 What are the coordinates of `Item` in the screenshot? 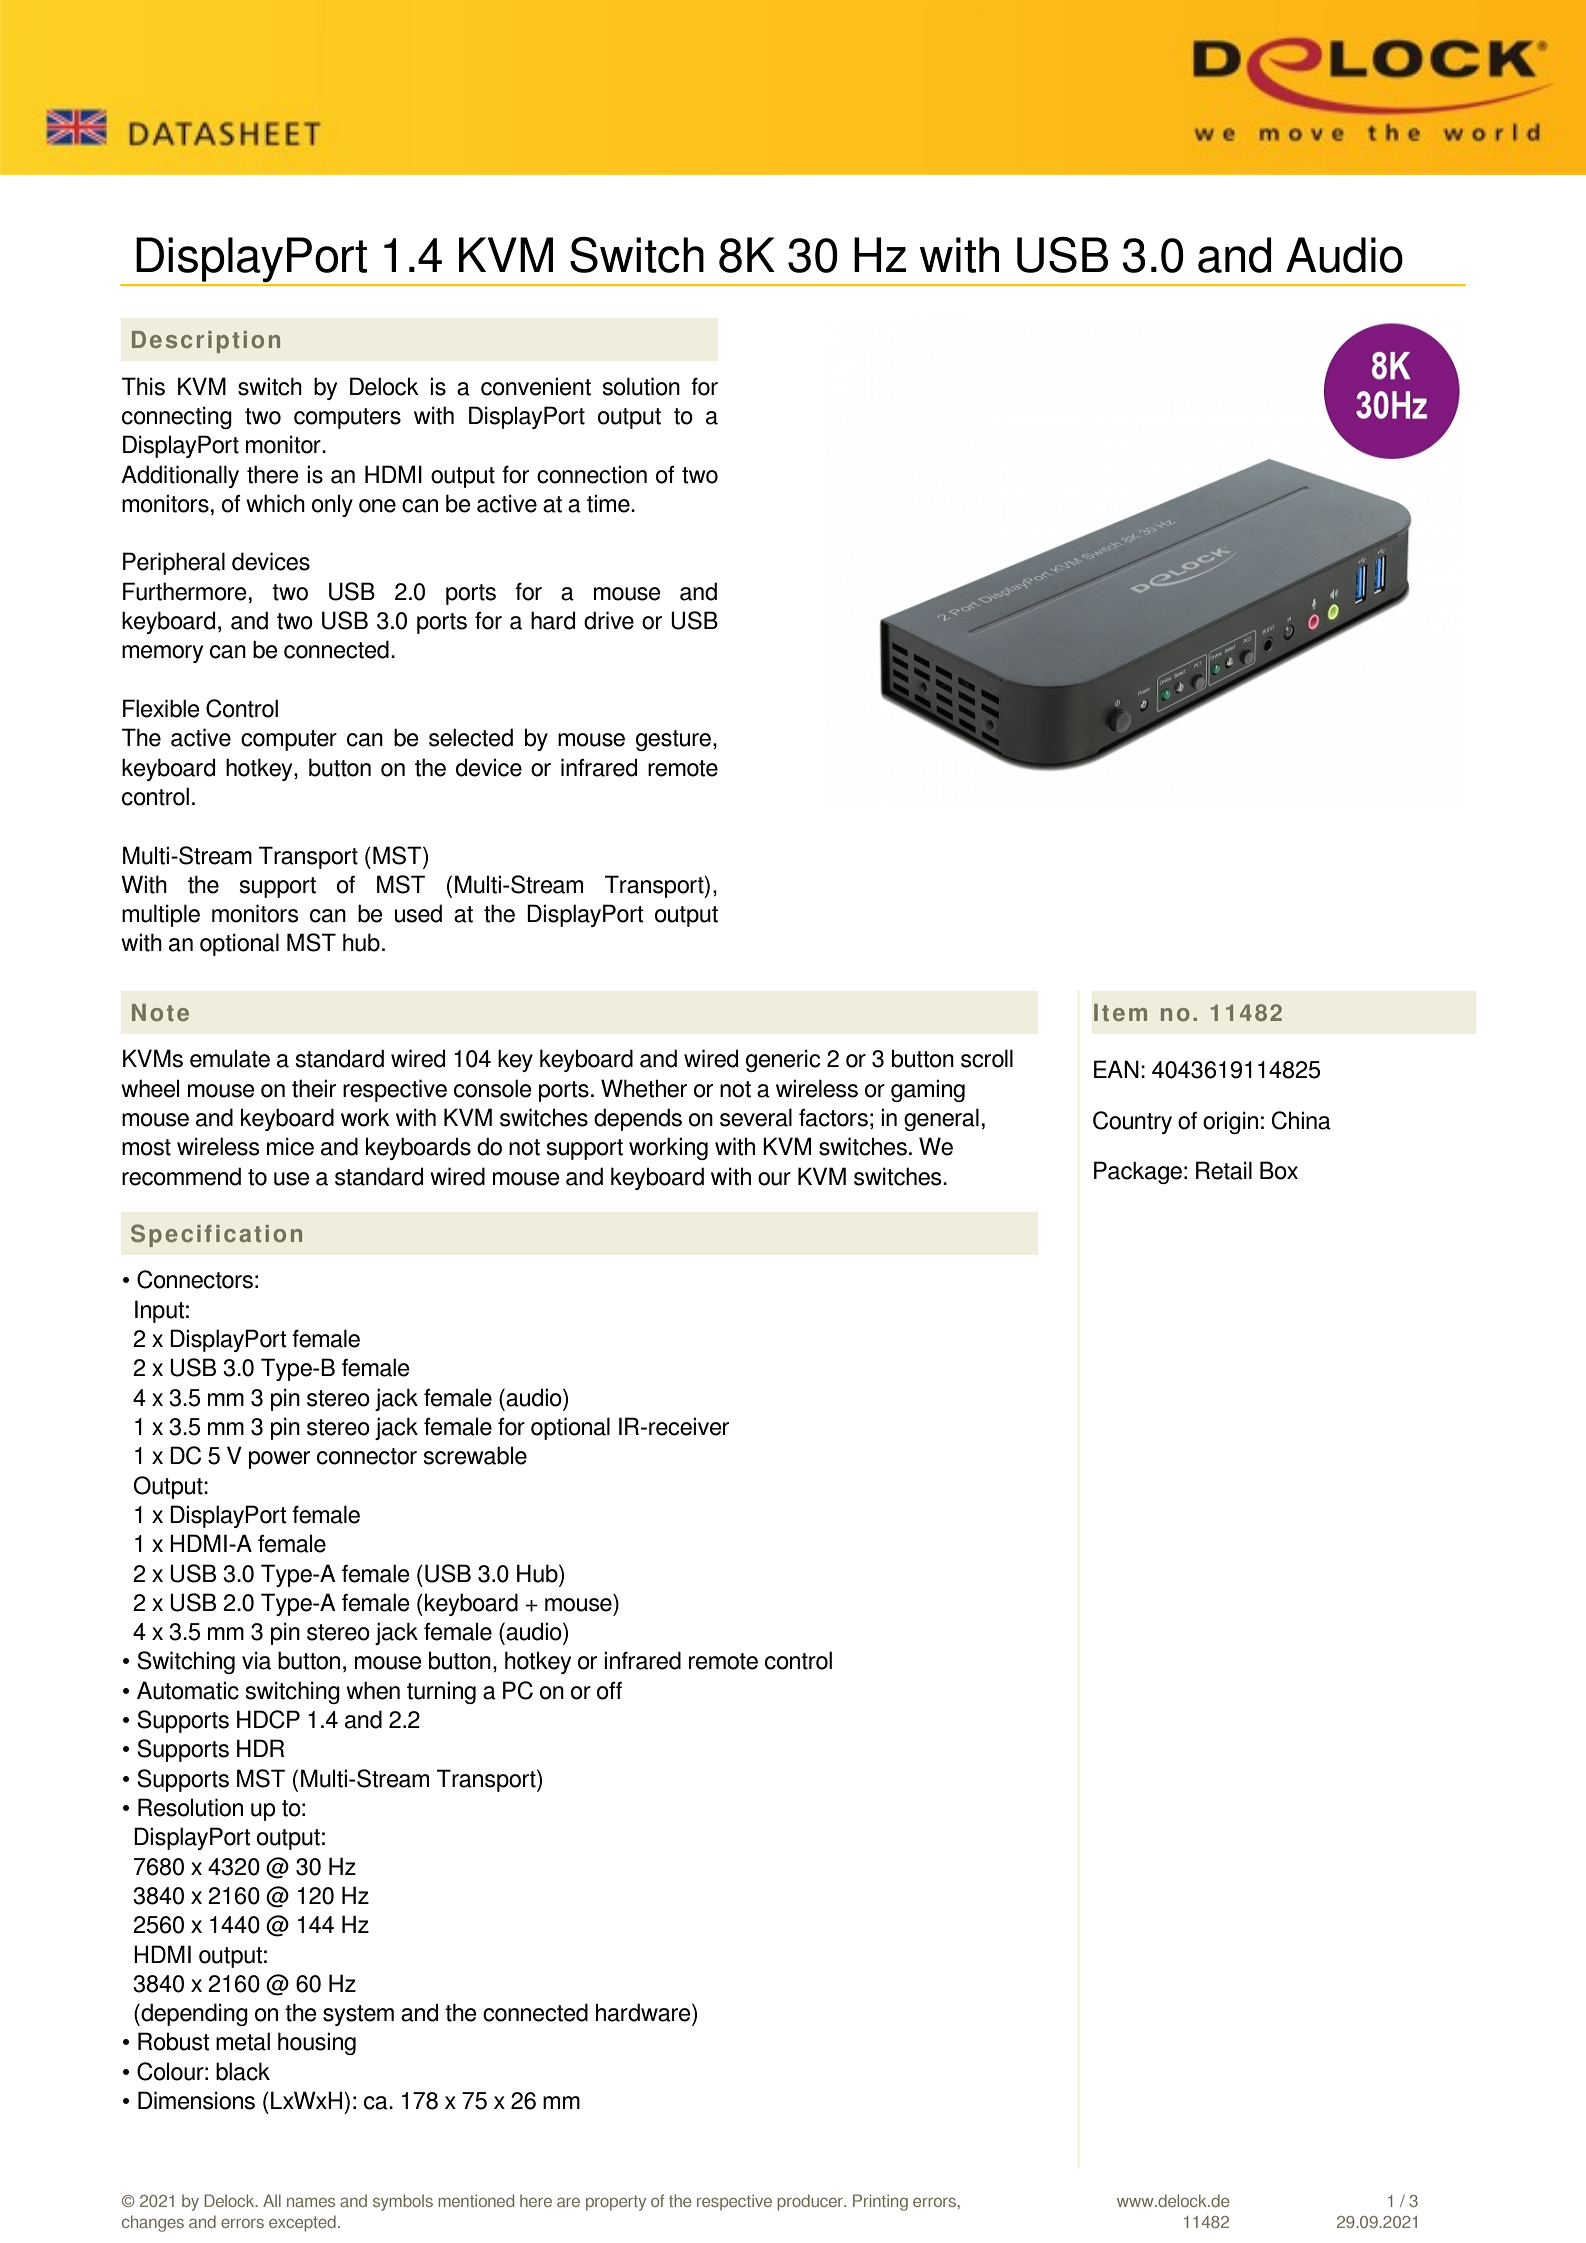 It's located at (1120, 1012).
